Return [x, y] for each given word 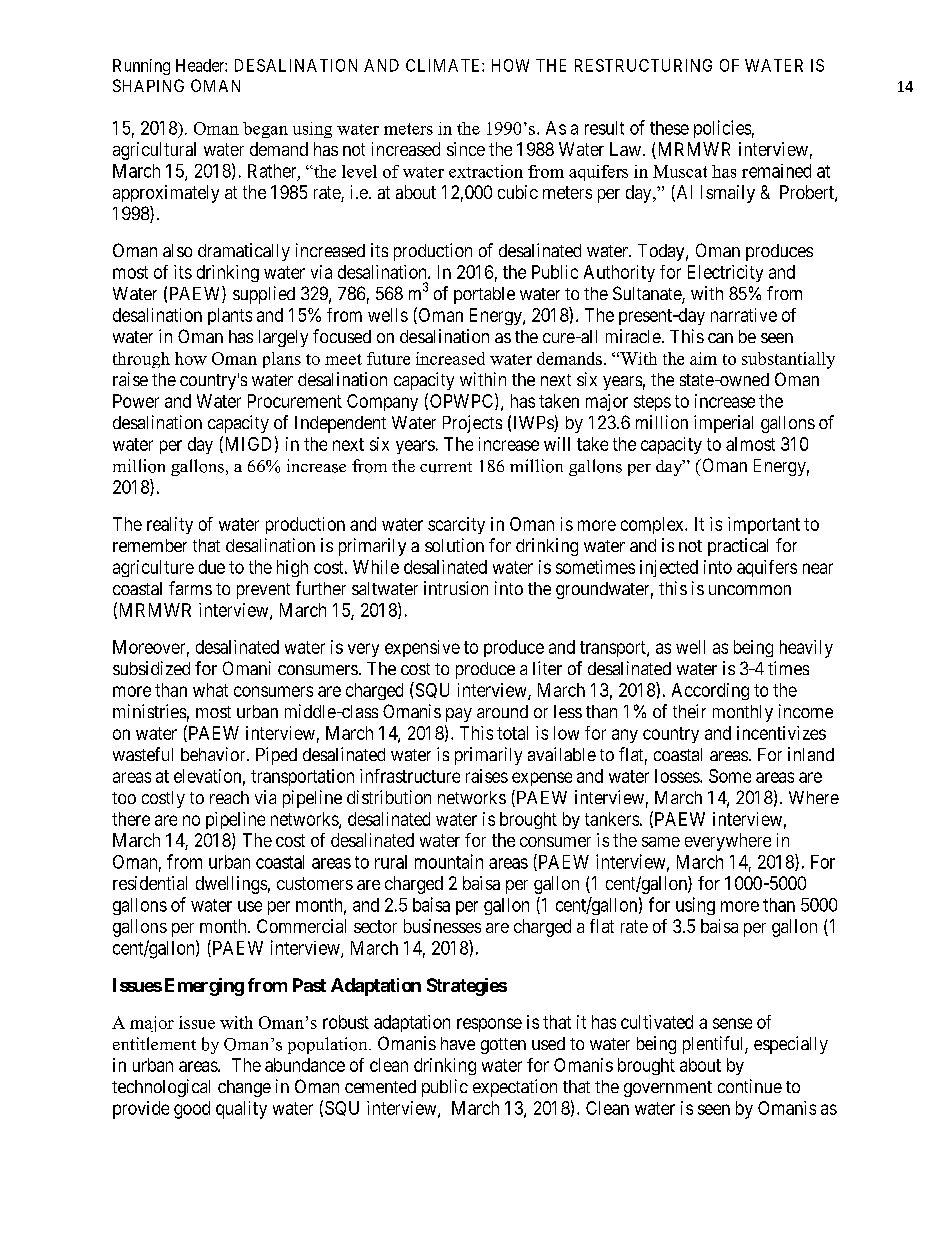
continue [750, 1086]
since [466, 149]
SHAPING [148, 85]
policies [722, 129]
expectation [515, 1088]
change [244, 1088]
